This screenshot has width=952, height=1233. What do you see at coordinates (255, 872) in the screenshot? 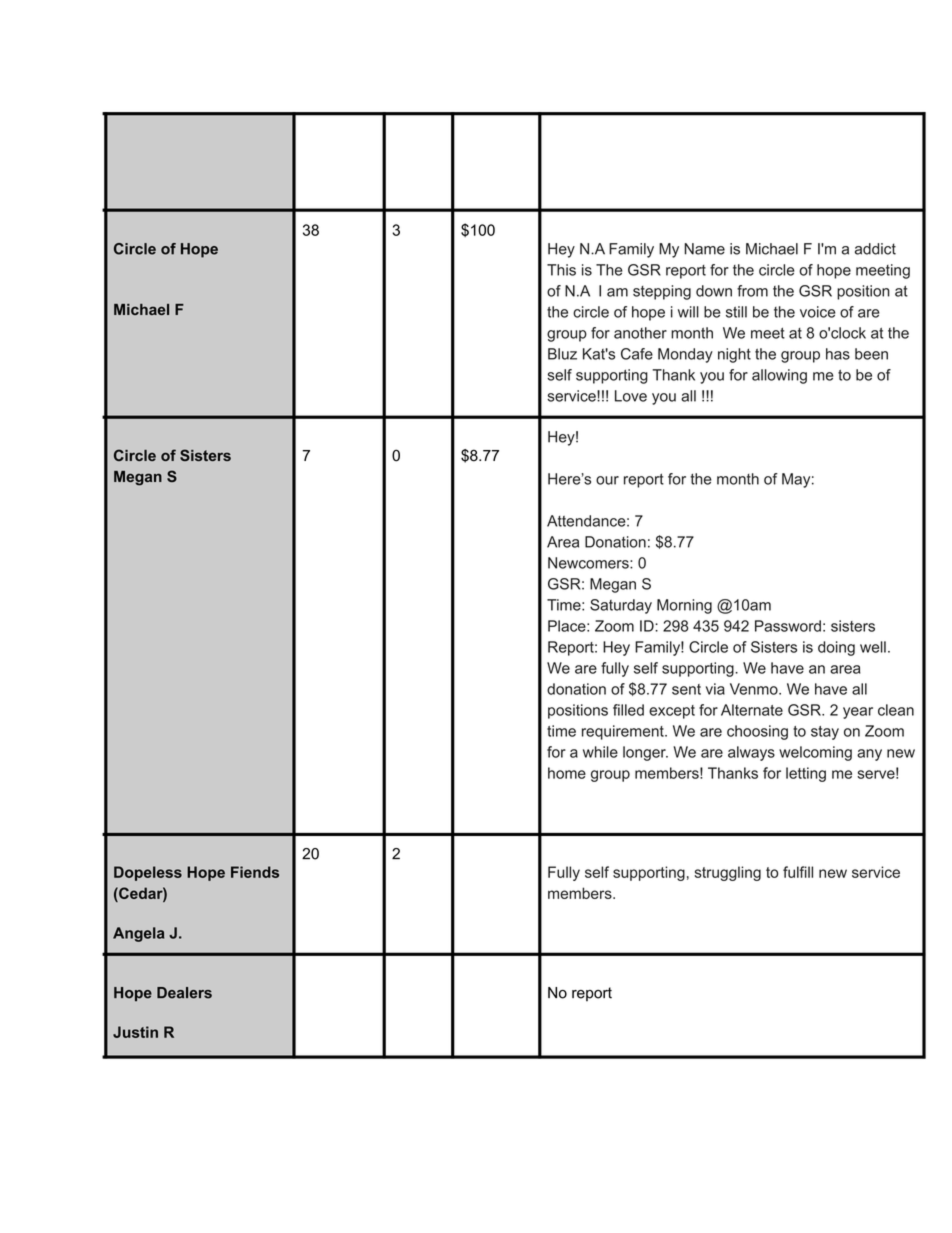
I see `Fiends` at bounding box center [255, 872].
